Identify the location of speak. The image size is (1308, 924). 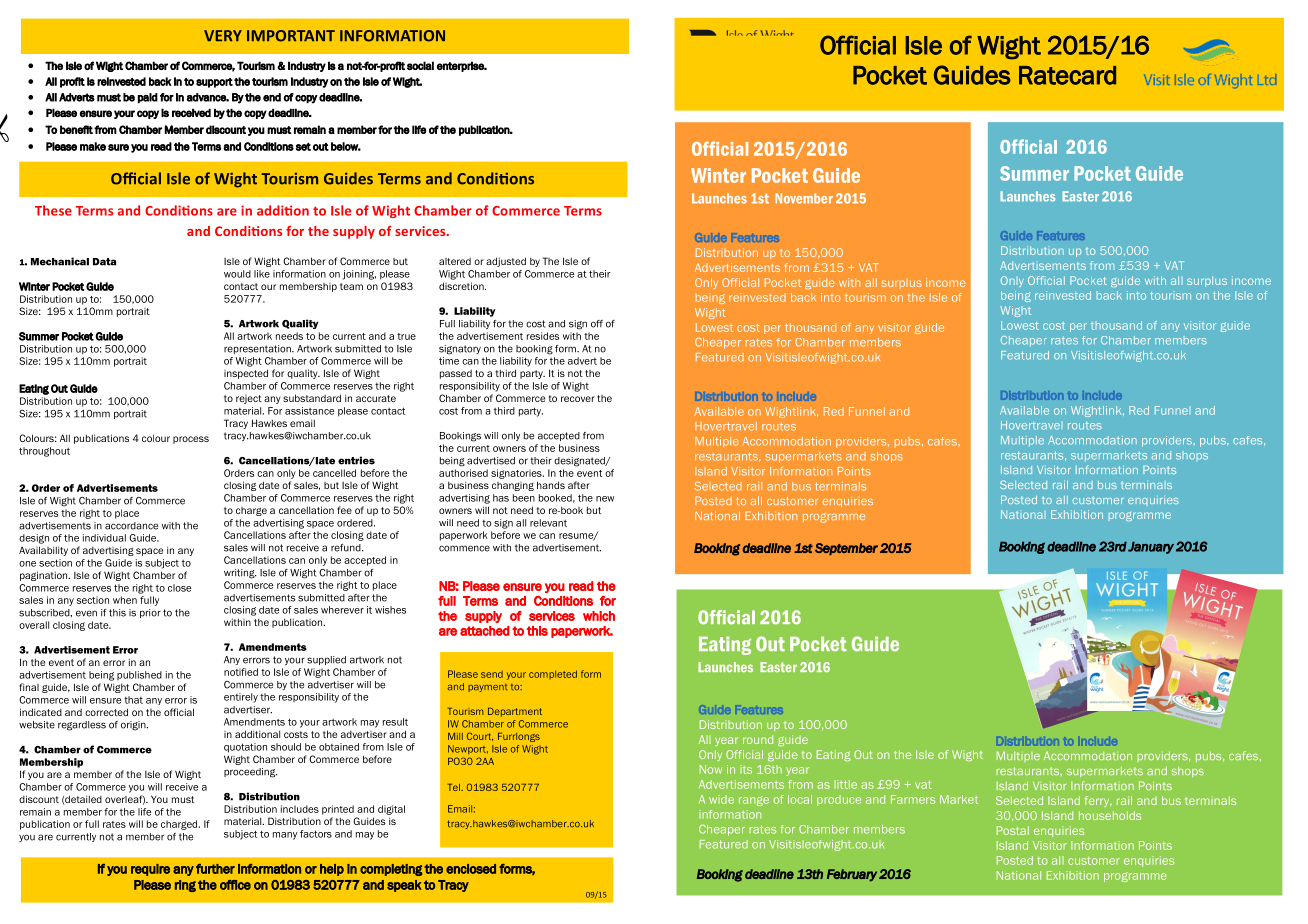
(404, 886).
